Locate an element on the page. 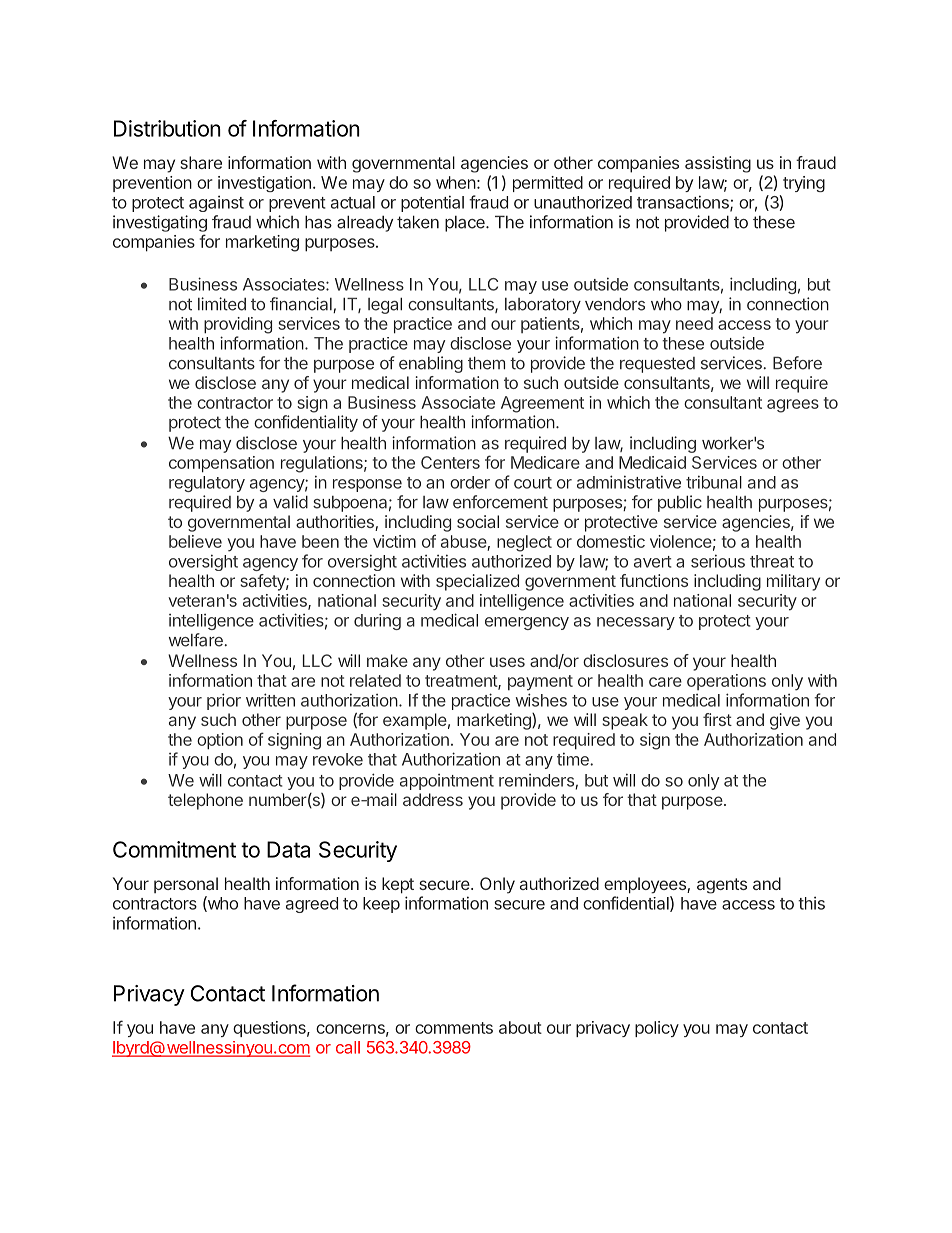 This page has width=952, height=1233. comments is located at coordinates (454, 1028).
